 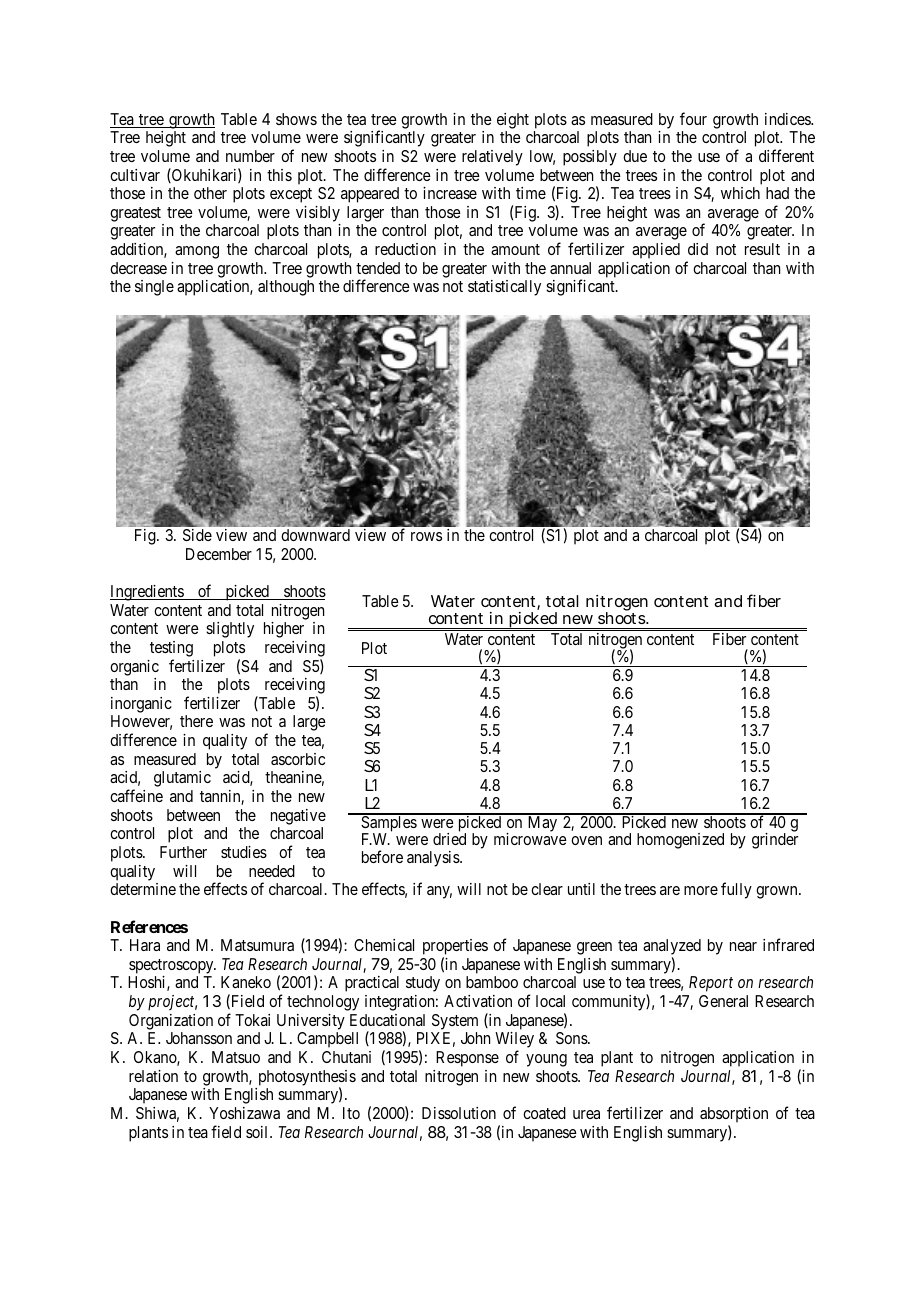 What do you see at coordinates (459, 1113) in the document?
I see `Dissolution` at bounding box center [459, 1113].
